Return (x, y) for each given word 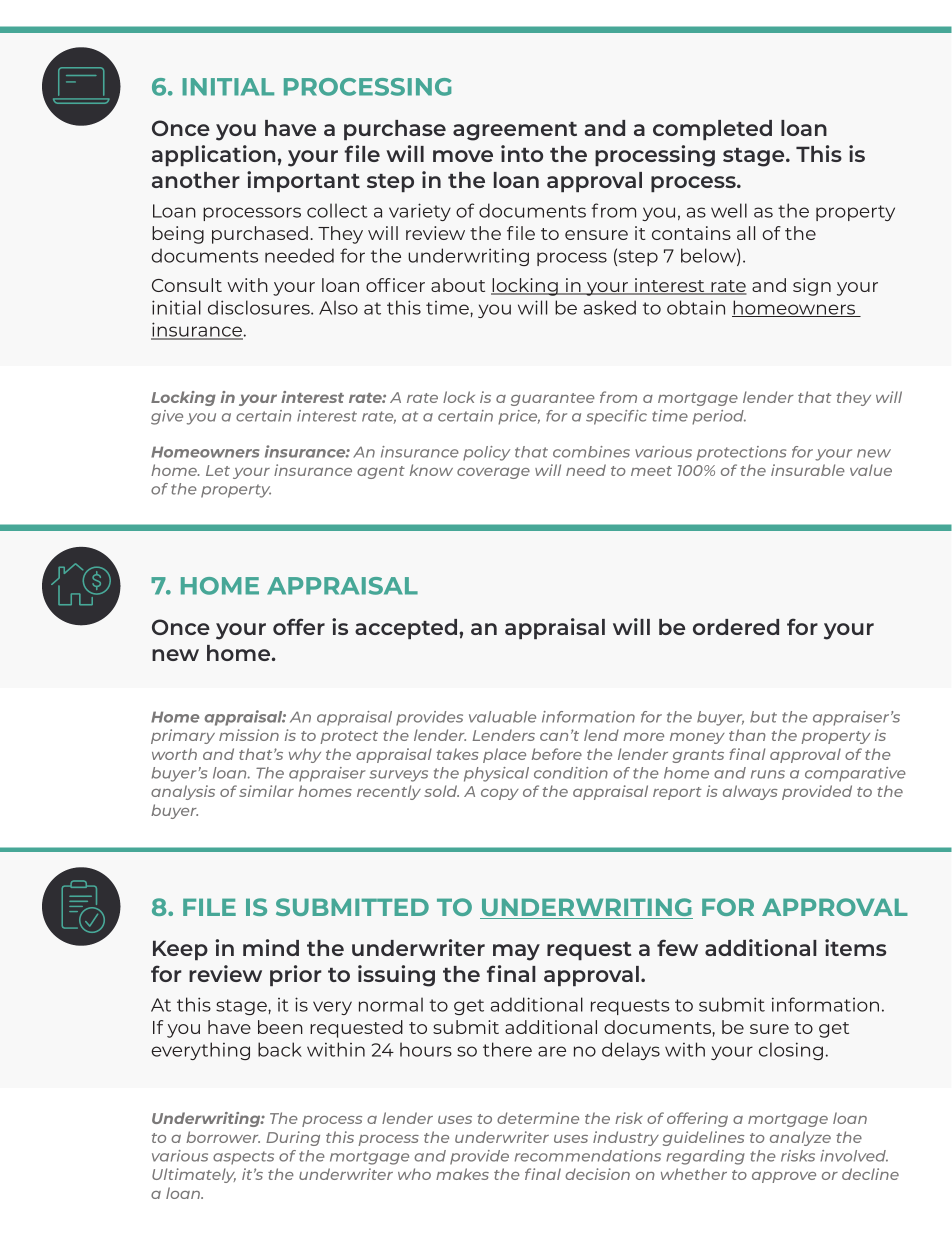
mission (249, 735)
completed (712, 130)
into (522, 153)
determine (538, 1118)
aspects (243, 1158)
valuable (502, 717)
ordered (736, 627)
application (214, 155)
